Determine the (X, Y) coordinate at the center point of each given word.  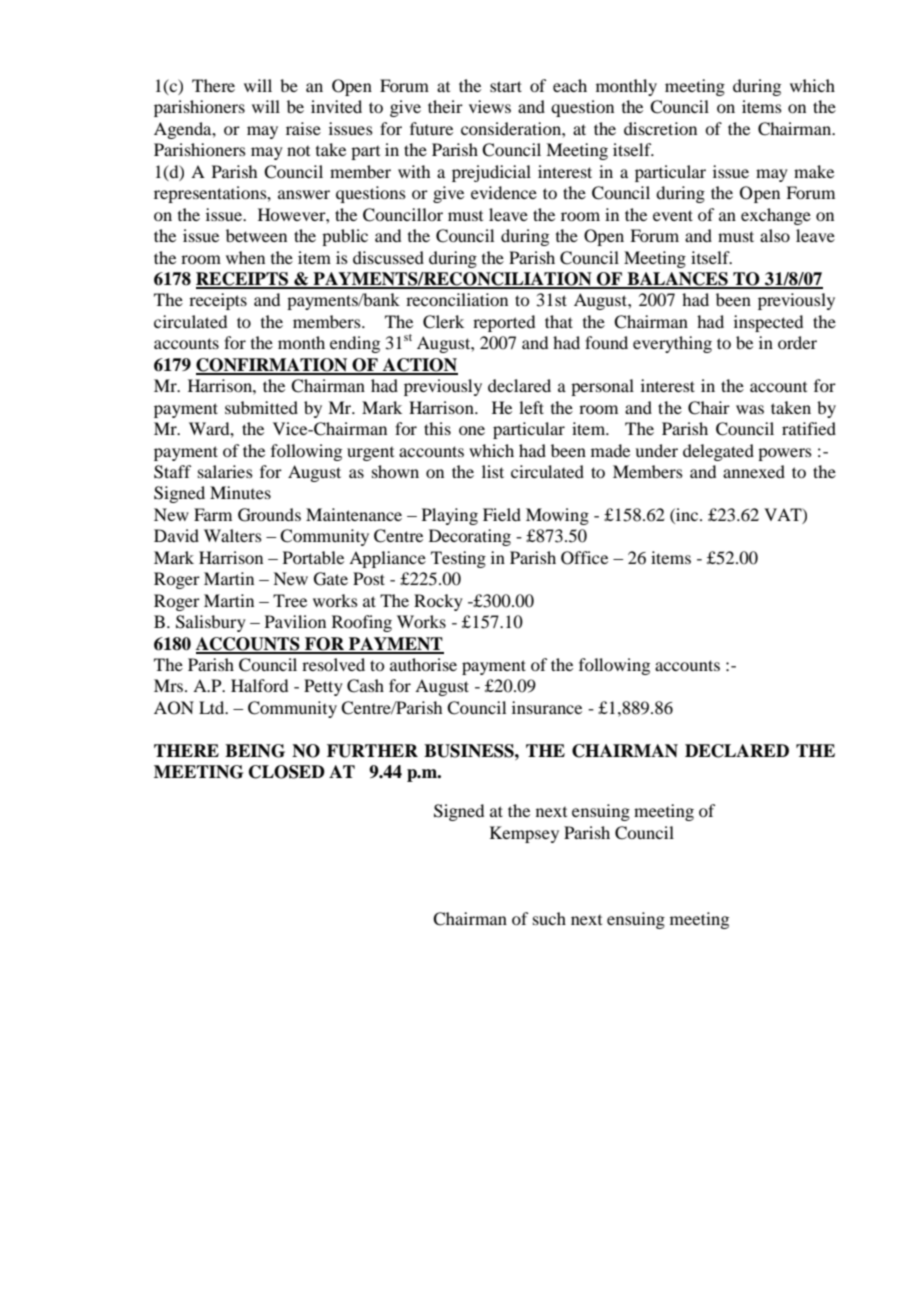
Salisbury (211, 623)
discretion (660, 128)
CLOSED (287, 772)
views (490, 106)
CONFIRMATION (273, 366)
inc (687, 514)
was (750, 409)
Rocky (438, 602)
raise (303, 128)
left (531, 407)
